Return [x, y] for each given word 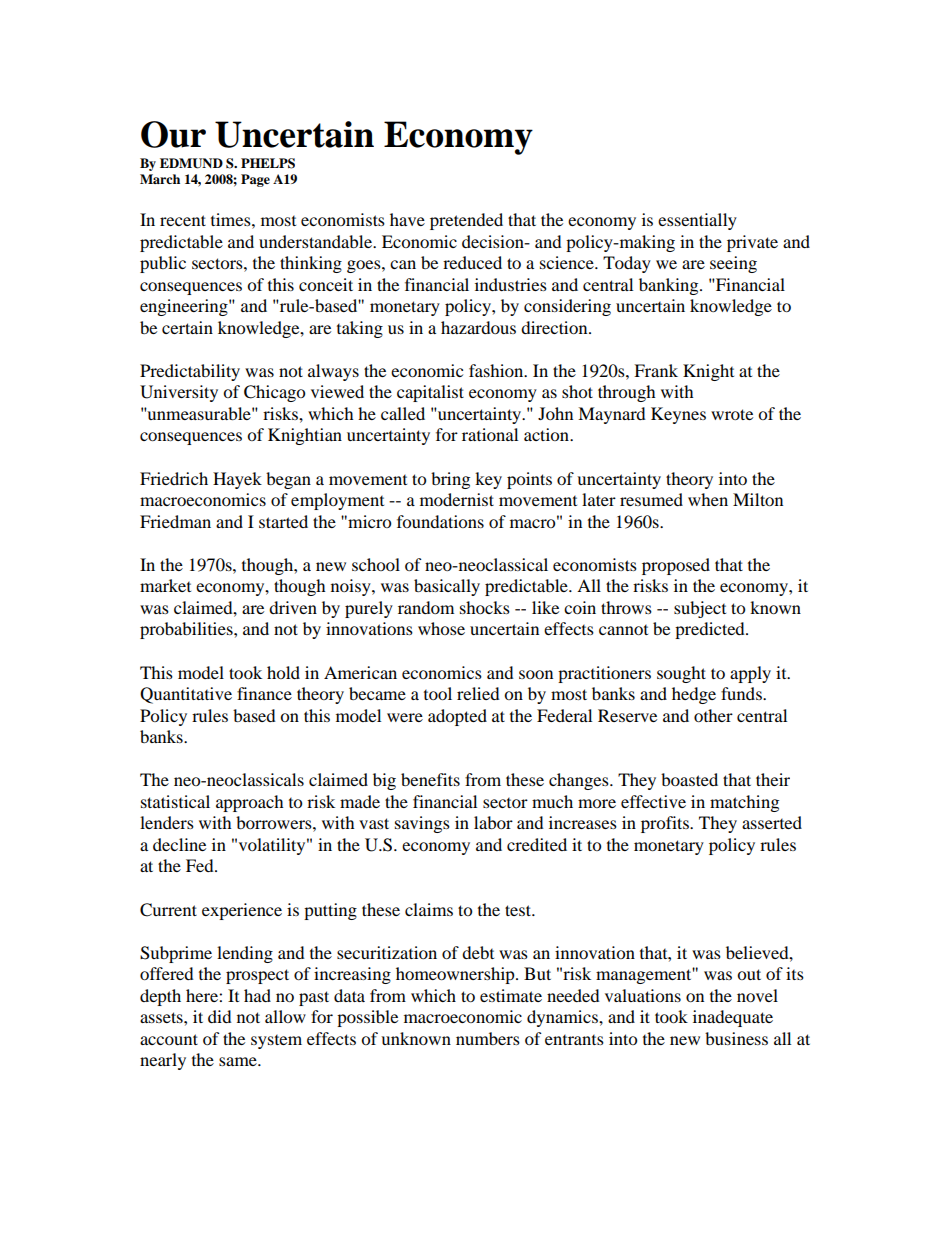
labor [493, 822]
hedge [694, 695]
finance [264, 693]
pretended [466, 221]
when [708, 499]
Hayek [237, 480]
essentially [697, 221]
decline [179, 844]
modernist [457, 499]
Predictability [190, 372]
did [220, 1016]
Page [255, 180]
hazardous [478, 327]
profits [666, 824]
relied [478, 693]
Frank [656, 370]
